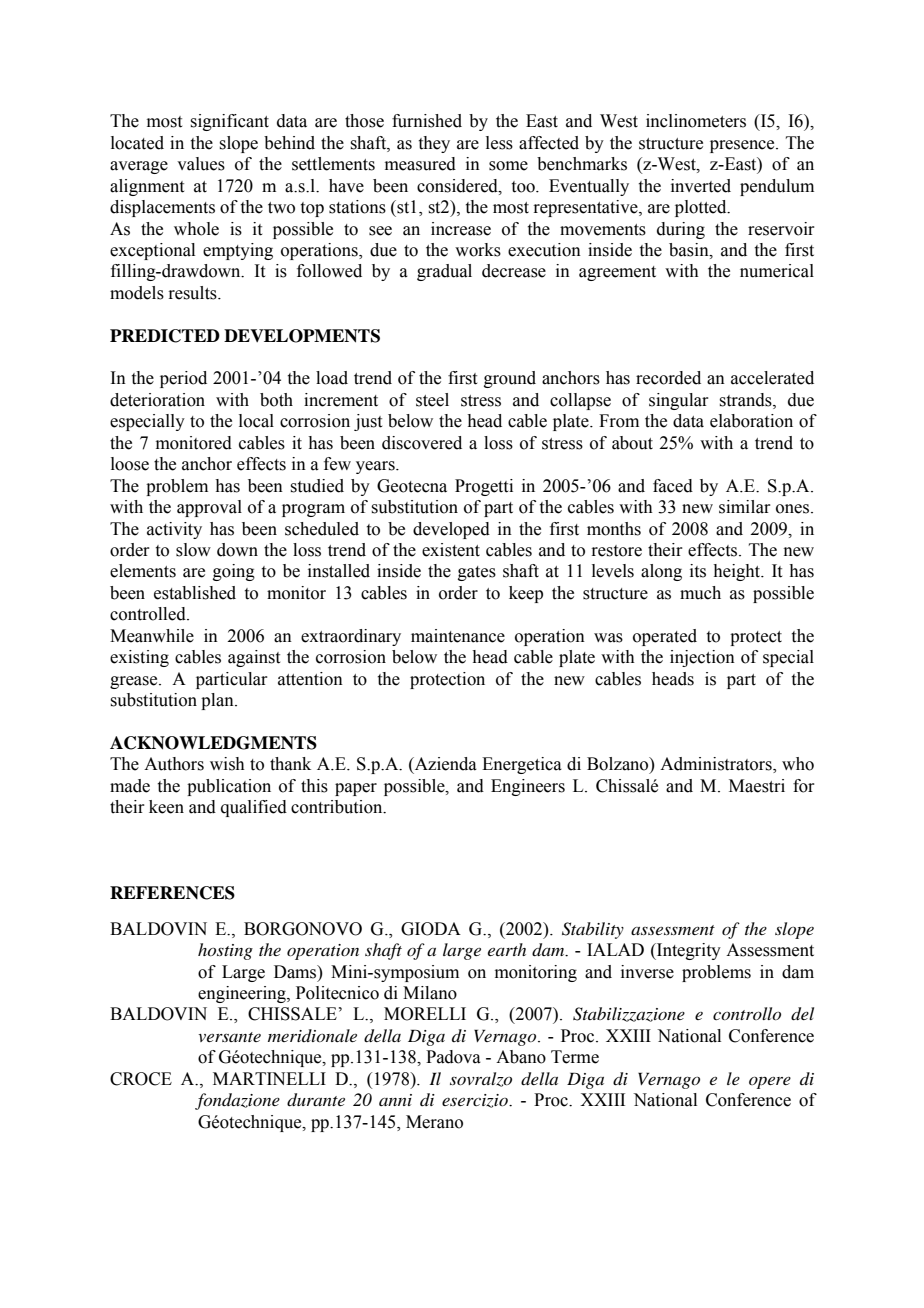 The height and width of the page is (1308, 924). I want to click on presence, so click(743, 146).
